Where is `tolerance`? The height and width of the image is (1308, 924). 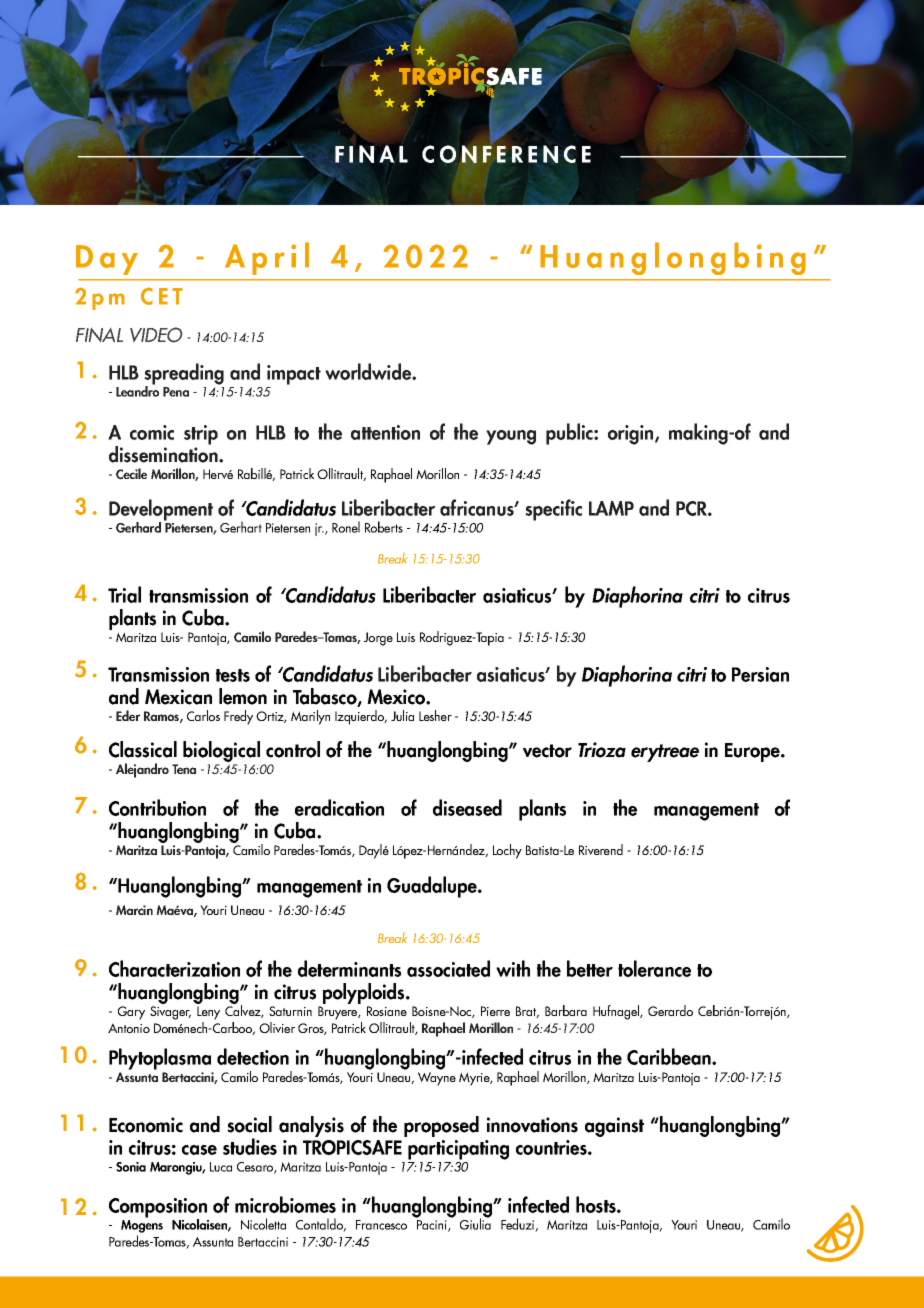 tolerance is located at coordinates (654, 968).
